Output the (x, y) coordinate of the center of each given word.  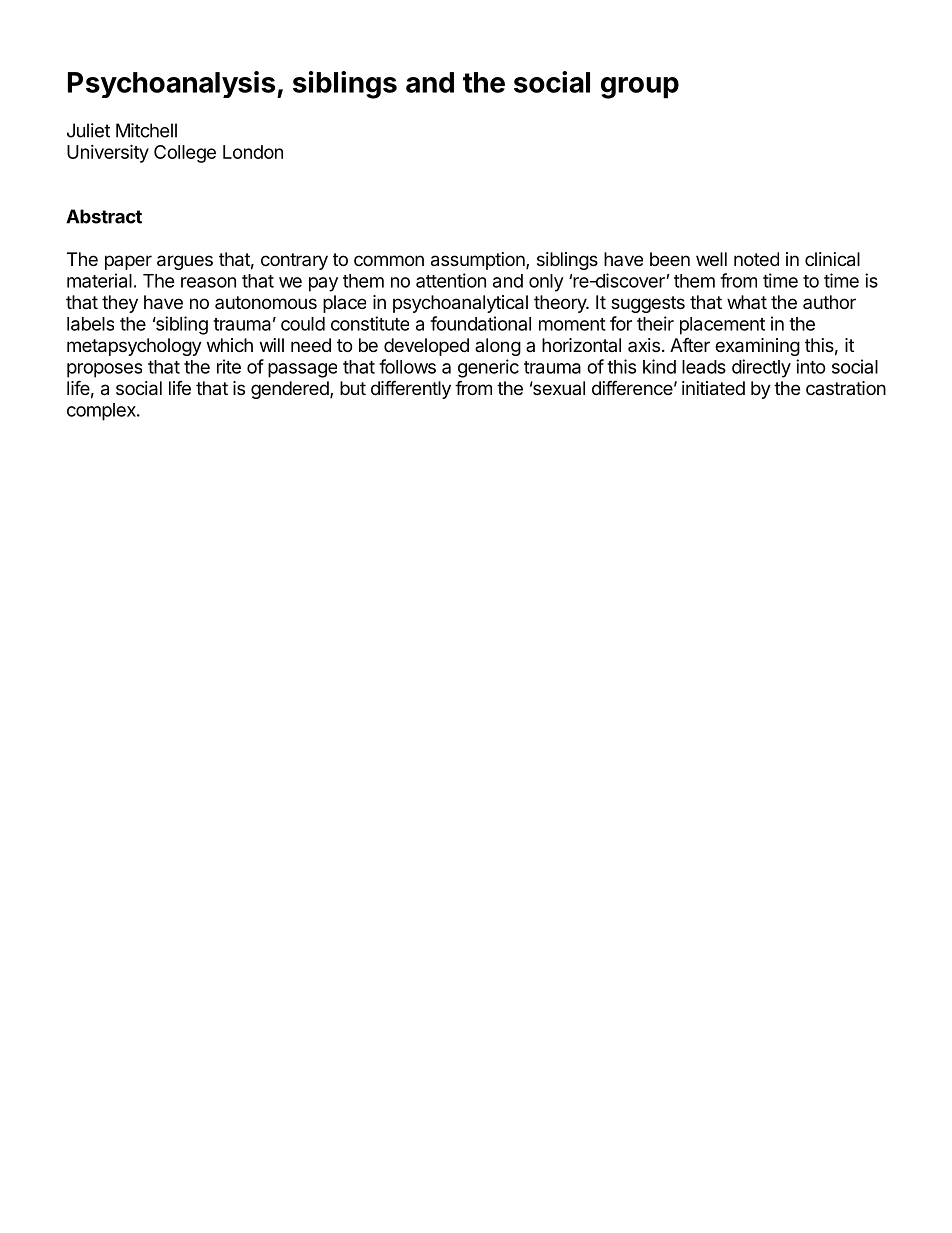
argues (185, 262)
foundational (480, 323)
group (640, 88)
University (108, 153)
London (253, 152)
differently (411, 389)
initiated (713, 388)
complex (102, 412)
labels (90, 324)
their (655, 323)
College (185, 154)
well (711, 259)
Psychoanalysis (173, 84)
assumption (479, 261)
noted (756, 259)
